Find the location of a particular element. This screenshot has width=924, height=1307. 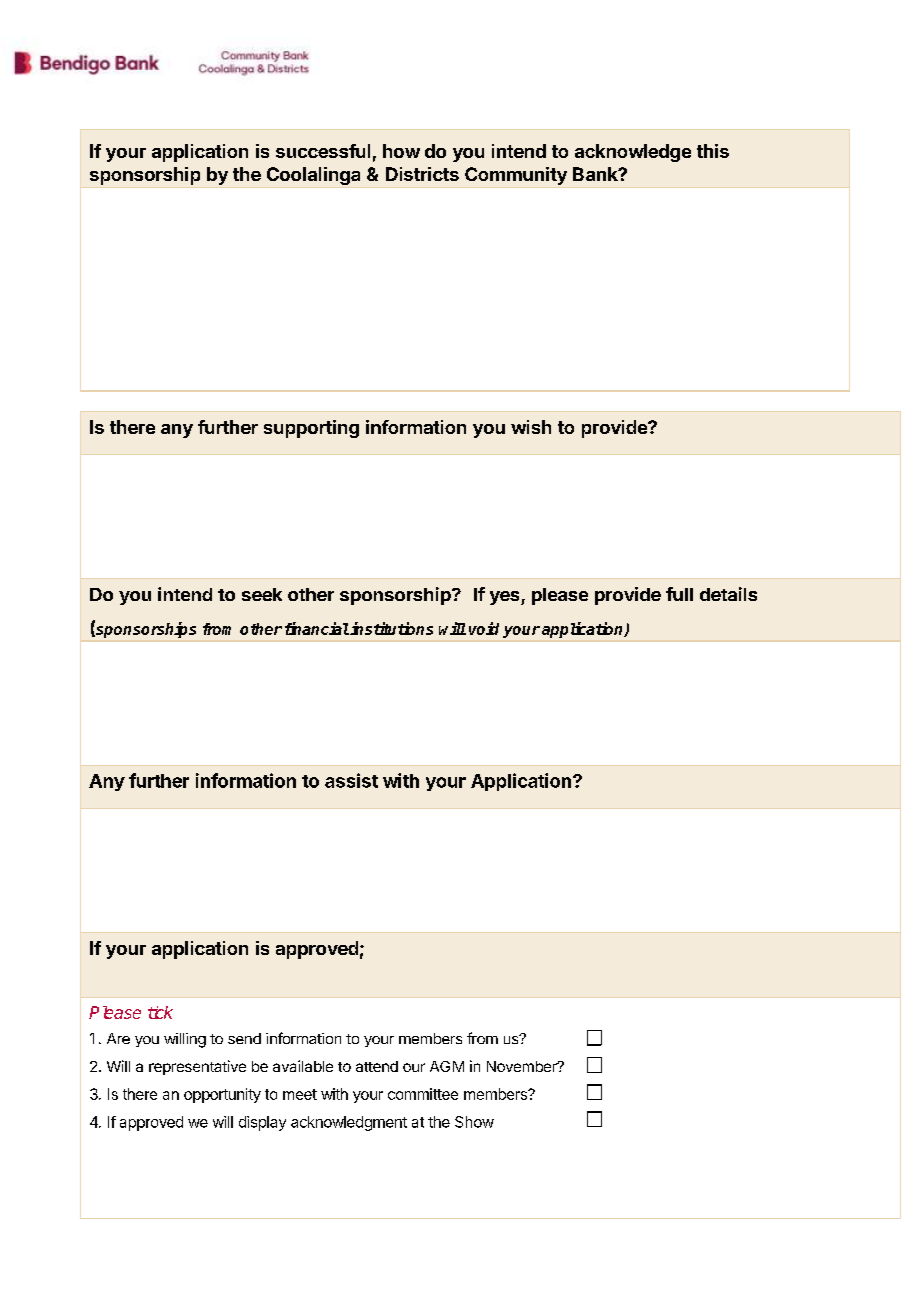

full is located at coordinates (679, 594).
